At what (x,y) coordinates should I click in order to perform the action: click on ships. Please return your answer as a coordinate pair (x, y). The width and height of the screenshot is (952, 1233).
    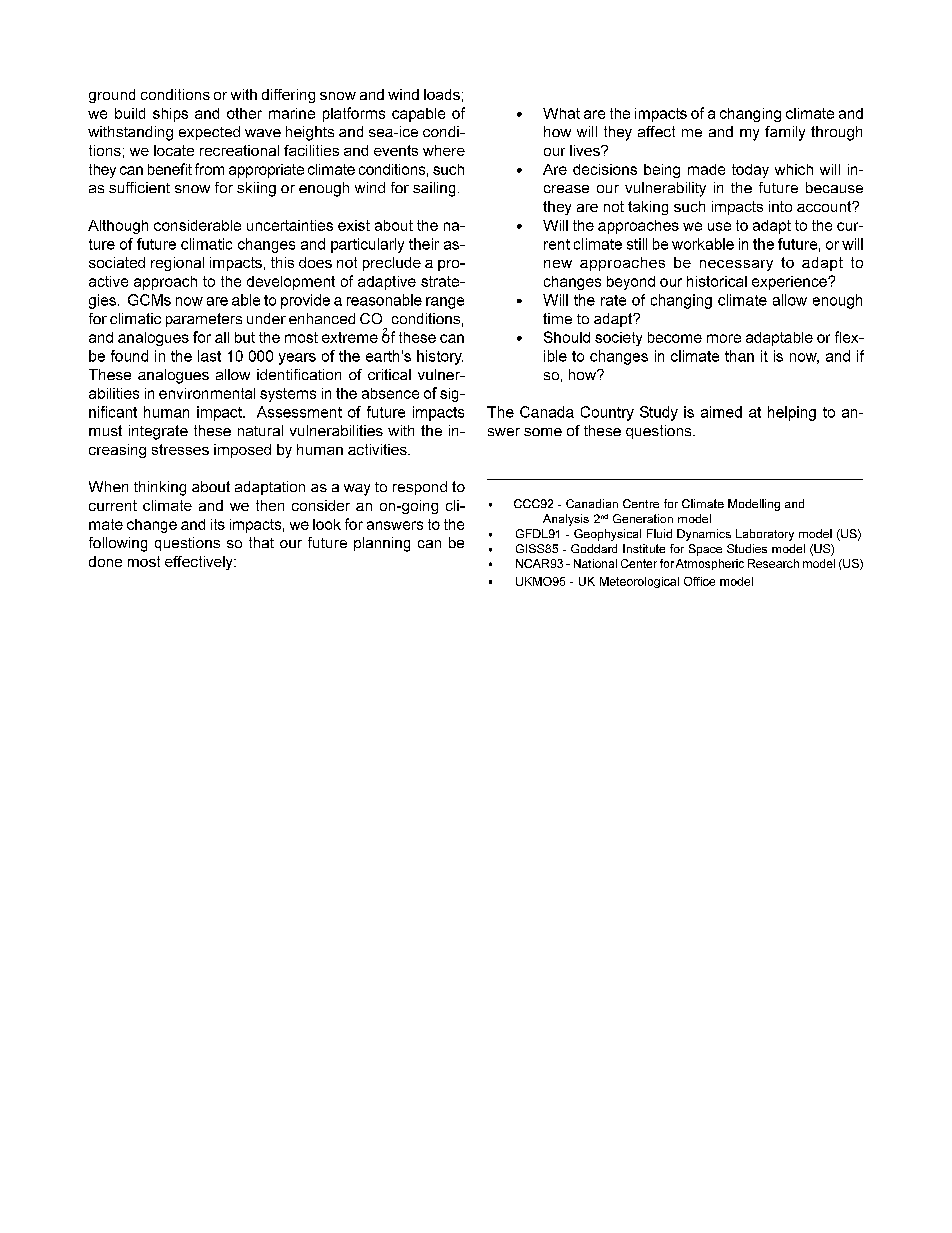
    Looking at the image, I should click on (170, 115).
